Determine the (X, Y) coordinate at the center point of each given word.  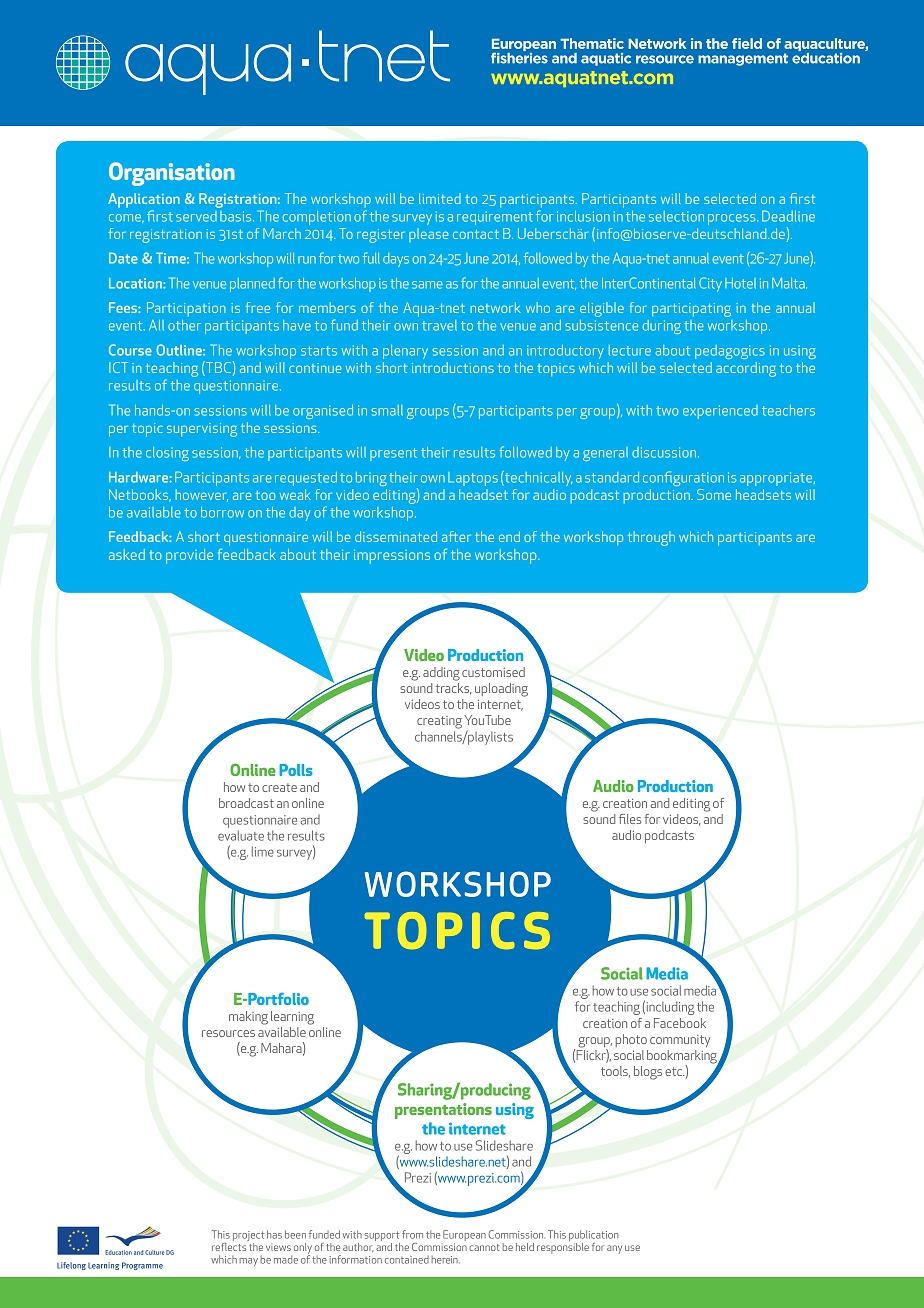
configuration (683, 478)
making (248, 1018)
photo (631, 1040)
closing (167, 454)
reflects (230, 1245)
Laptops (473, 479)
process (733, 219)
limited (440, 198)
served (196, 216)
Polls (295, 770)
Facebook (680, 1023)
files (630, 819)
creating (439, 722)
